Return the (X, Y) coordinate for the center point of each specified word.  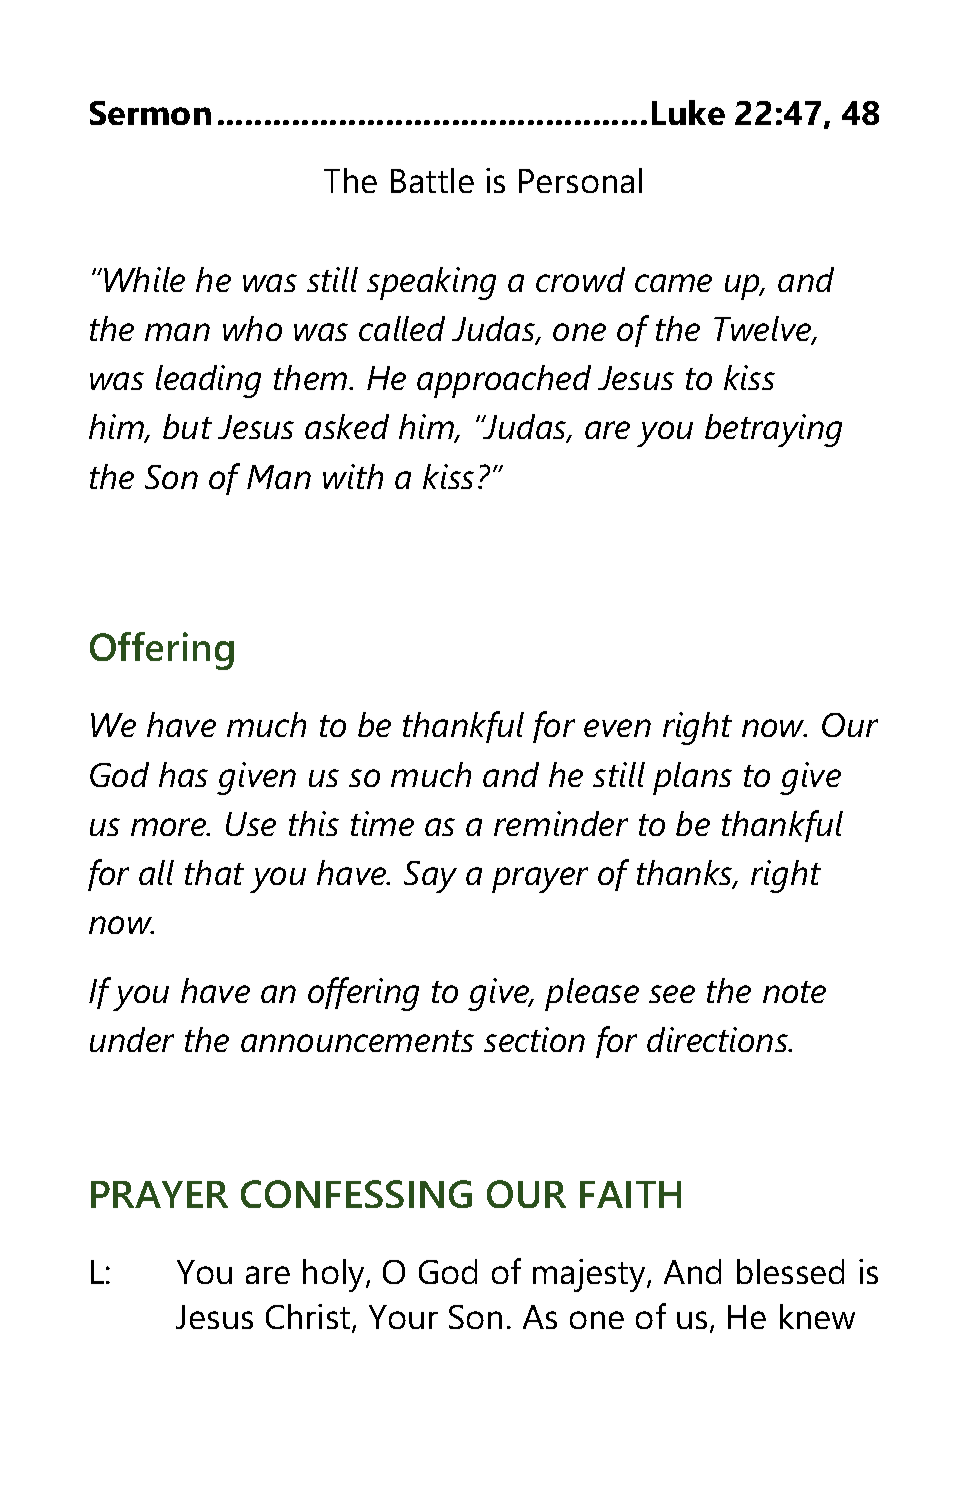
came (673, 283)
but (187, 426)
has (183, 774)
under (132, 1039)
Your (403, 1317)
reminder (561, 823)
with (353, 476)
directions (718, 1039)
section (534, 1039)
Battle (432, 180)
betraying (773, 430)
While (144, 279)
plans (692, 778)
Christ (309, 1318)
